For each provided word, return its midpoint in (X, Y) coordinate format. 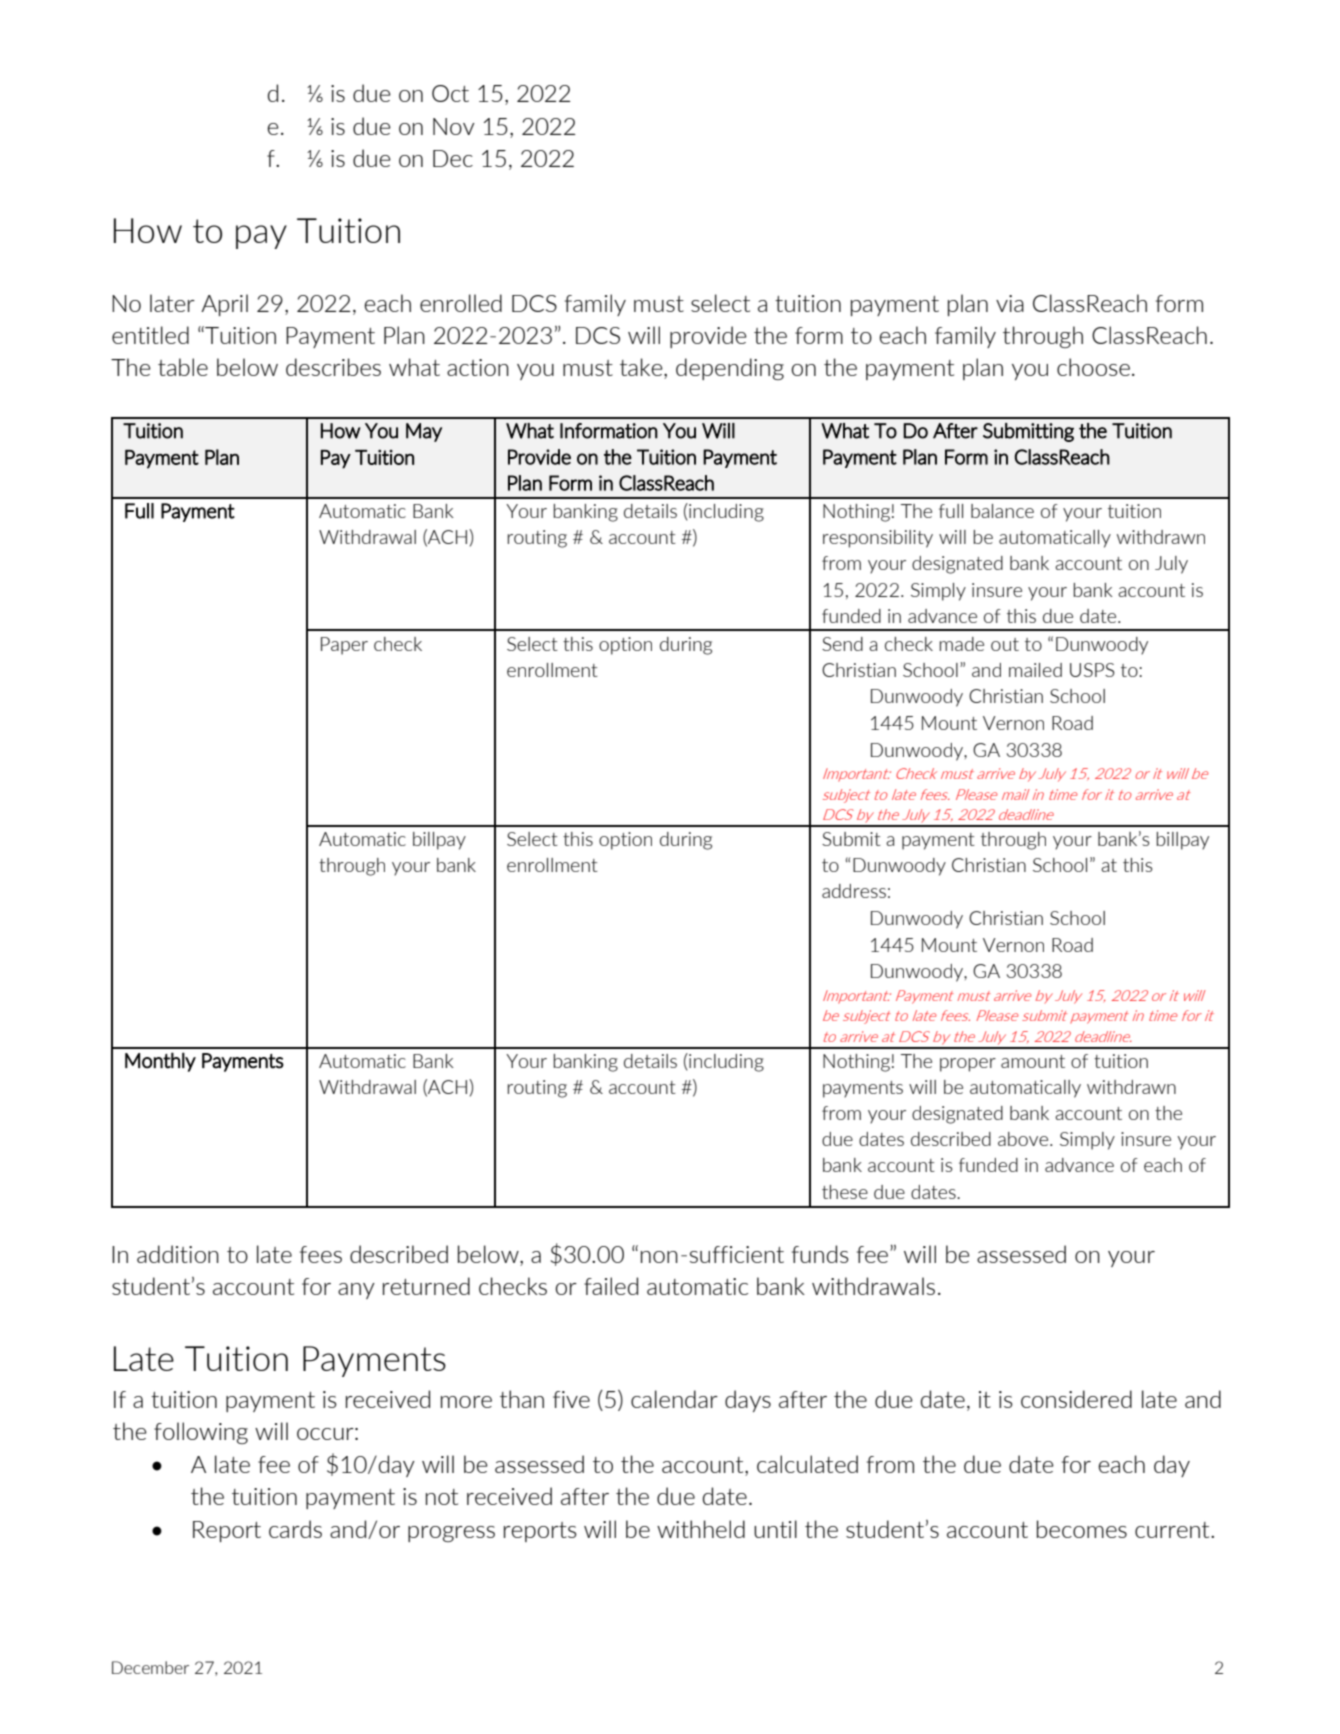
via (1010, 303)
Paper (344, 646)
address (854, 891)
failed (611, 1286)
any (356, 1291)
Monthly (160, 1062)
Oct (450, 93)
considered (1076, 1399)
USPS (1092, 670)
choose (1093, 367)
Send (842, 644)
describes (333, 367)
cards (295, 1529)
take (642, 368)
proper (968, 1065)
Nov (454, 126)
